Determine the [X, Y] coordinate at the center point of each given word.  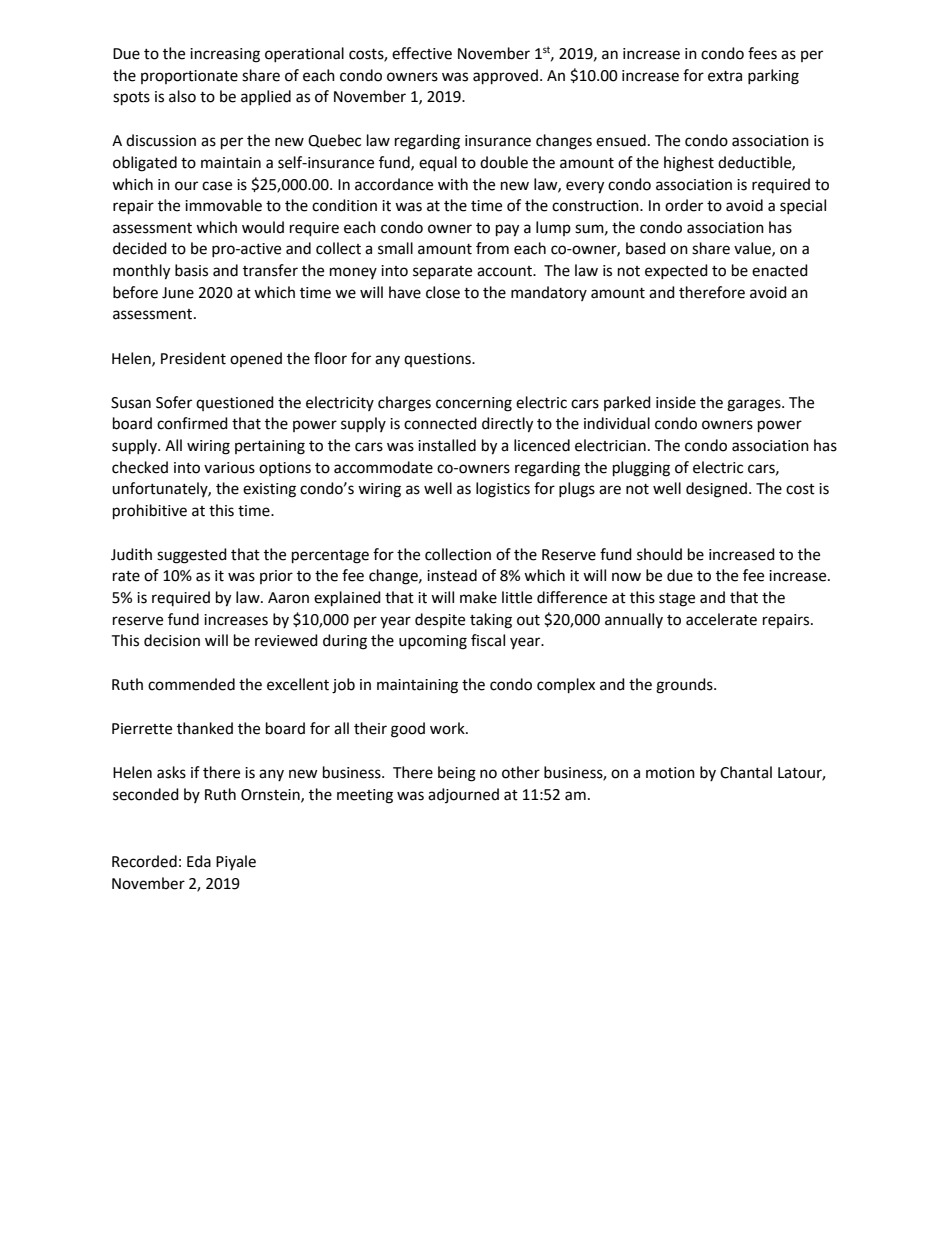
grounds [685, 686]
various [229, 468]
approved [505, 77]
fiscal [488, 640]
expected [676, 271]
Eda [199, 861]
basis [191, 270]
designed [718, 490]
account [505, 271]
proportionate [189, 77]
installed [447, 445]
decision [172, 640]
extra [725, 76]
